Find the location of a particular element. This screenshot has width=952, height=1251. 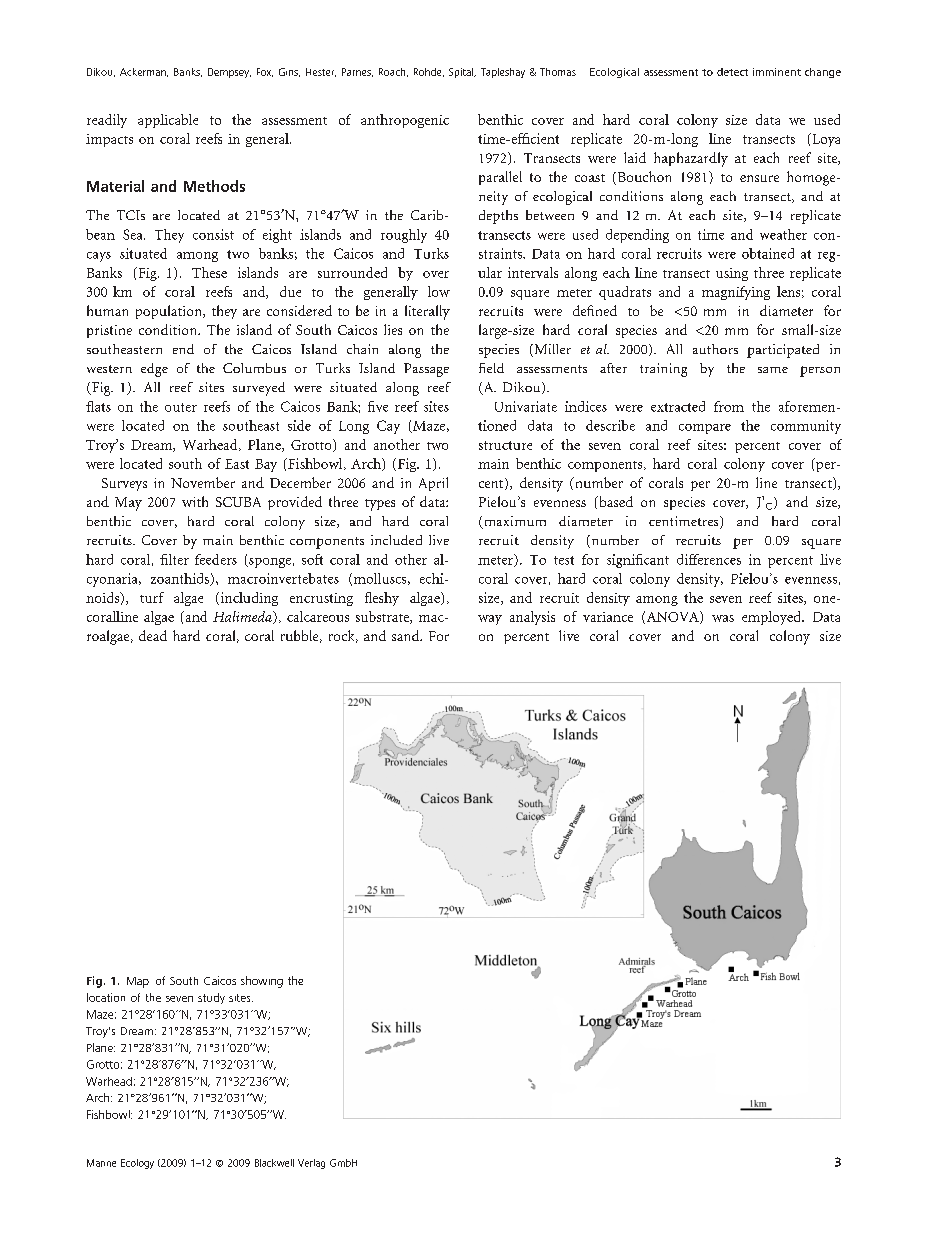

Ecology is located at coordinates (137, 1164).
